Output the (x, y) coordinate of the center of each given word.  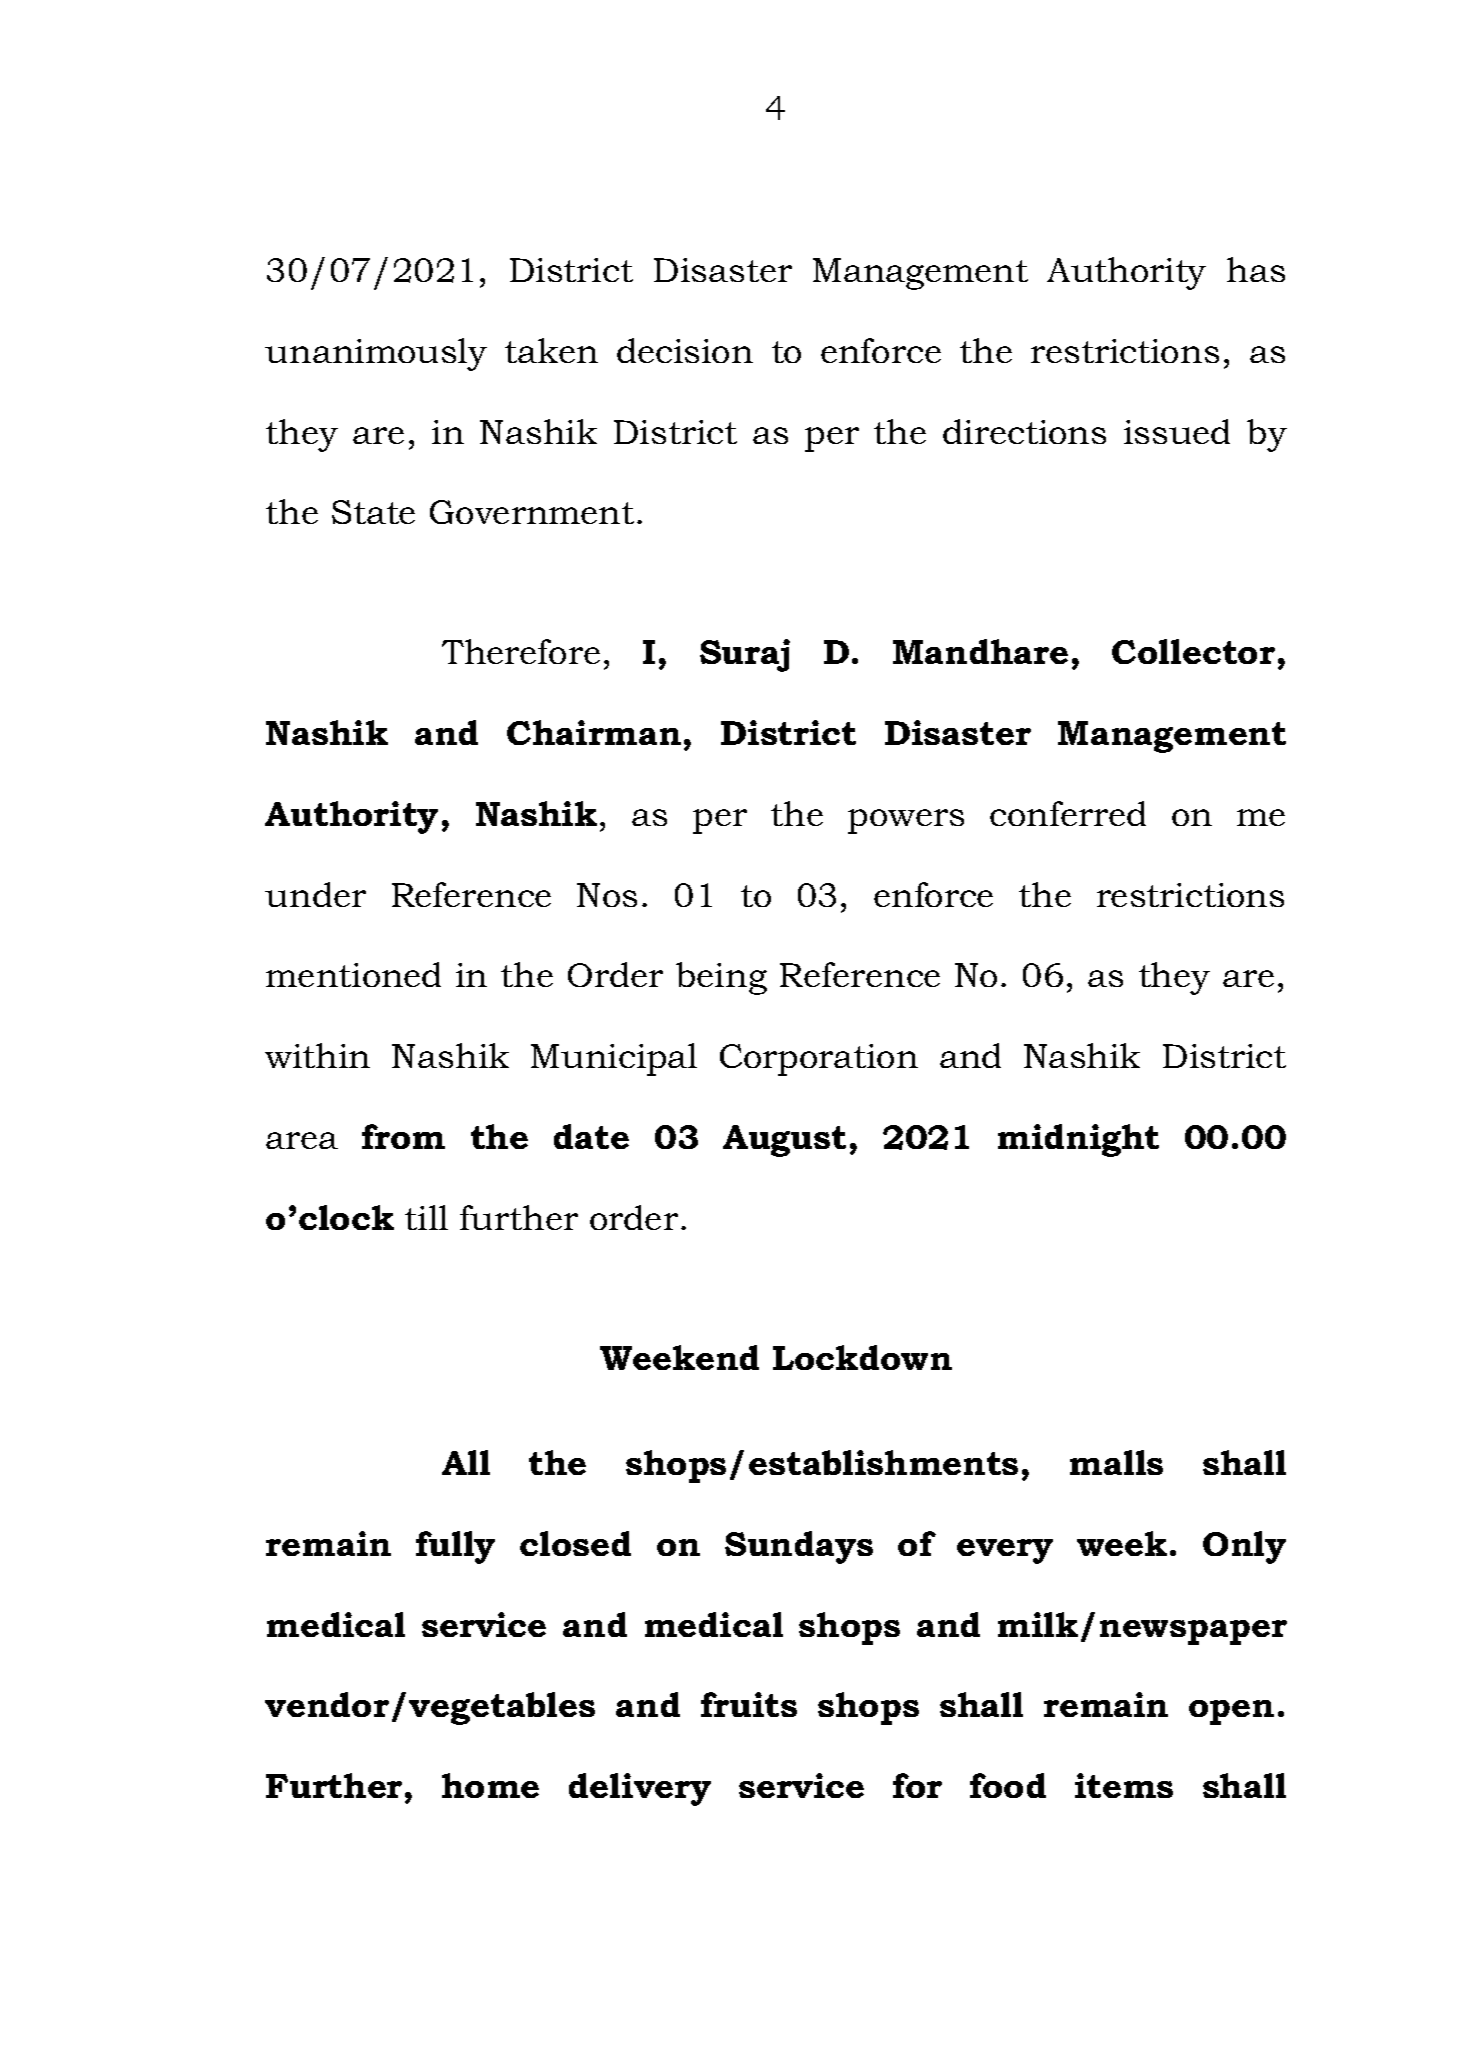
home (490, 1785)
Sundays (799, 1547)
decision (685, 350)
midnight (1078, 1140)
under (315, 894)
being (721, 978)
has (1256, 269)
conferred (1068, 813)
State (373, 512)
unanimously (376, 354)
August (784, 1141)
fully (455, 1547)
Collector (1193, 651)
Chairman (594, 732)
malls (1116, 1462)
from (403, 1136)
